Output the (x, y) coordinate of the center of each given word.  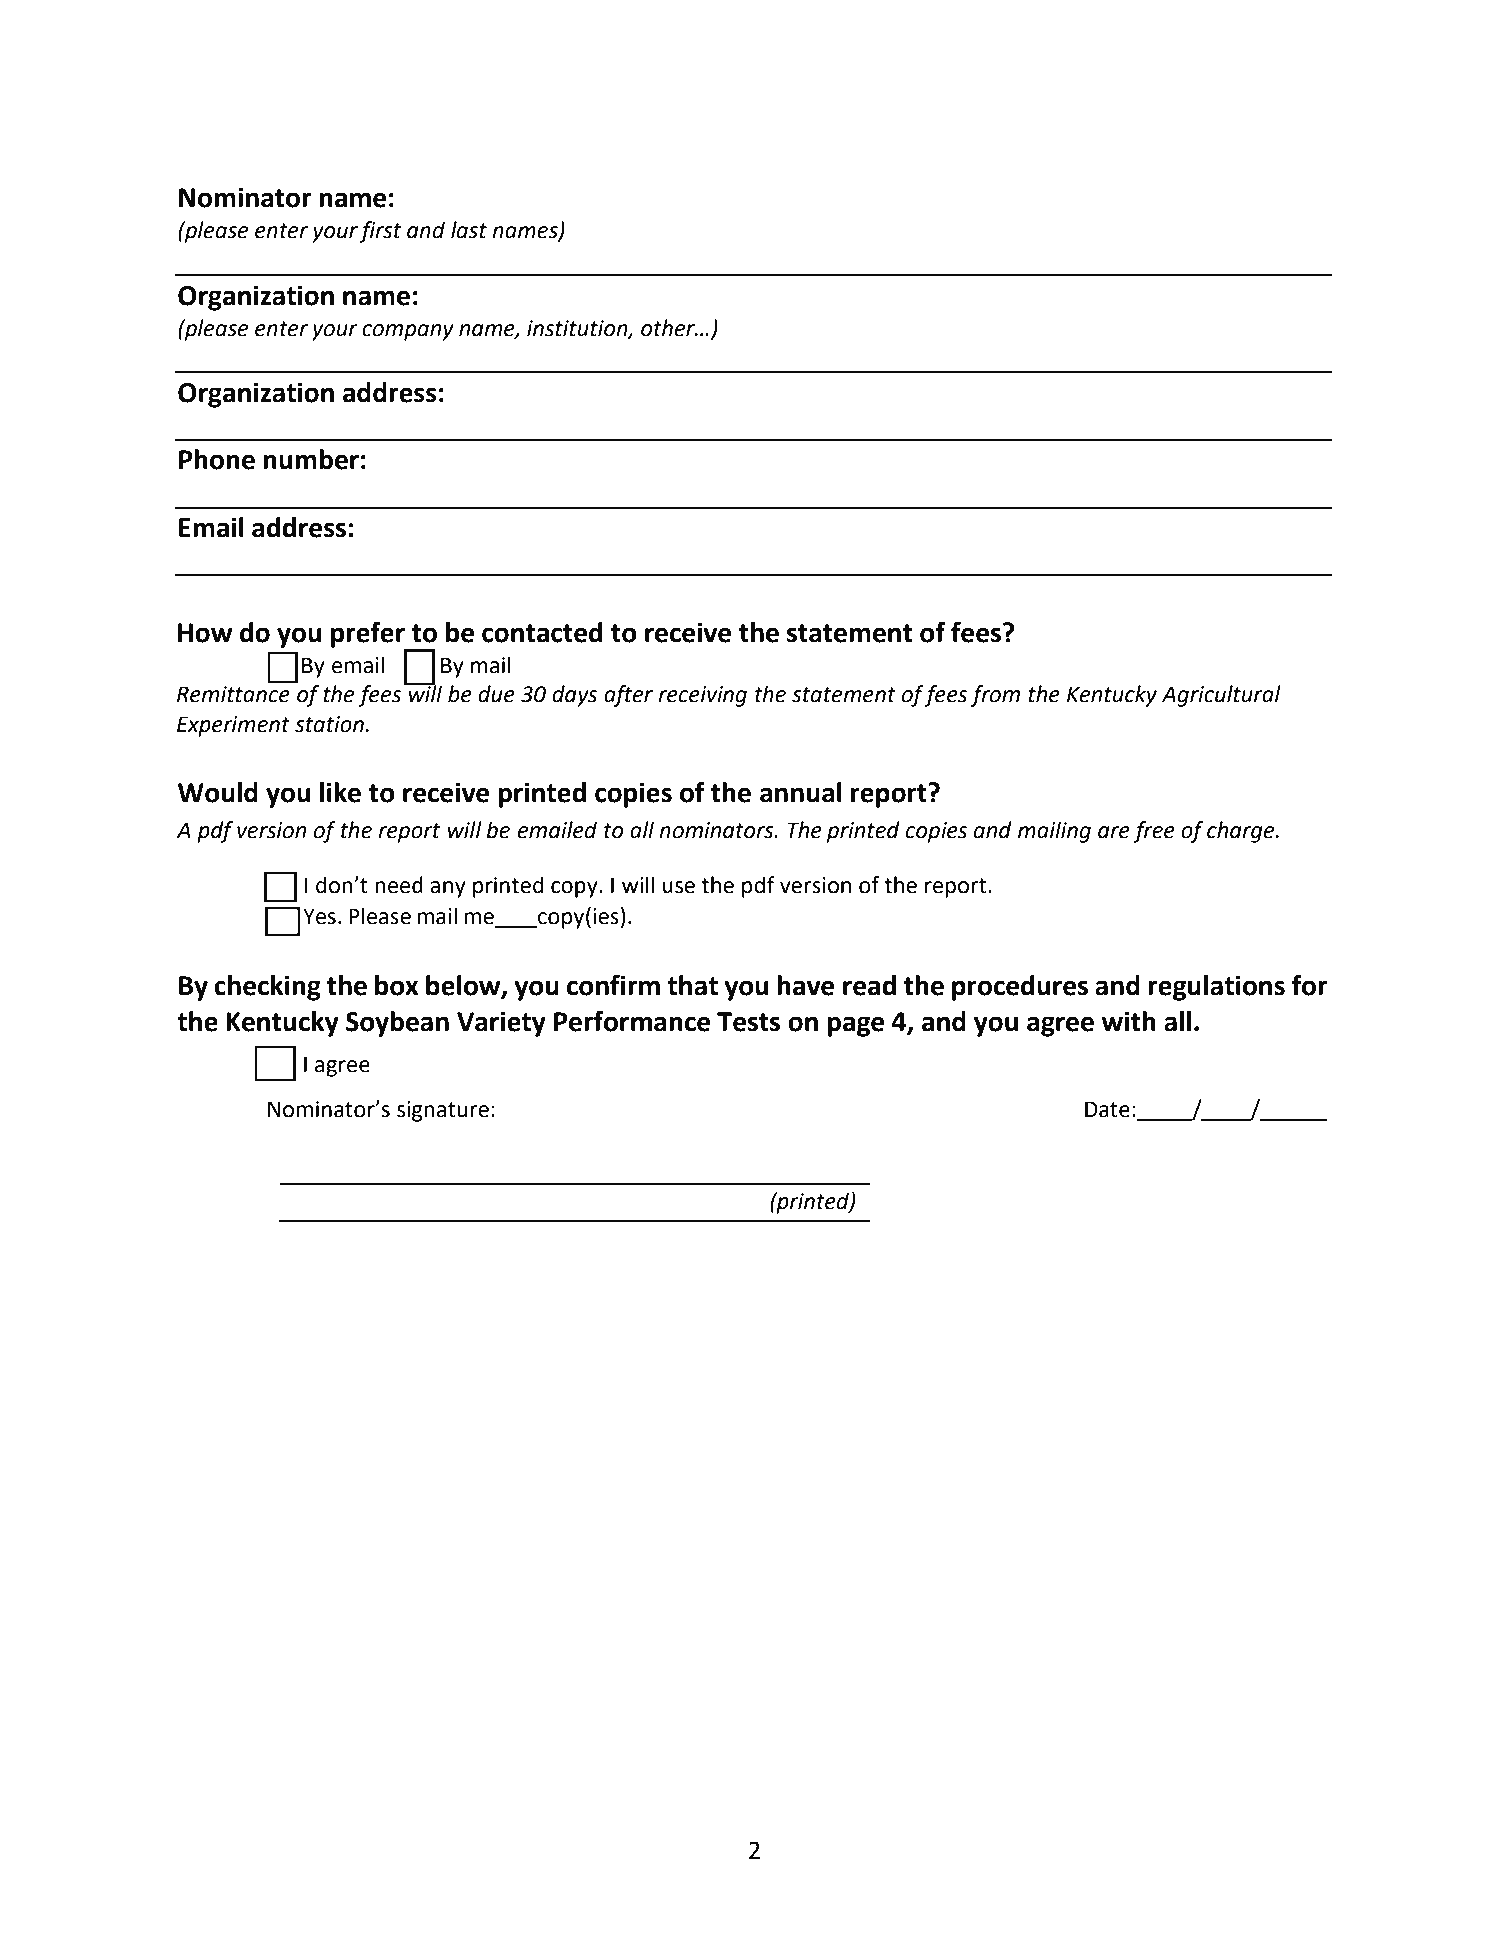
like (340, 792)
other (669, 328)
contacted (542, 632)
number (311, 459)
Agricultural (1221, 696)
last (469, 230)
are (1114, 832)
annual (801, 792)
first (380, 232)
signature (443, 1111)
